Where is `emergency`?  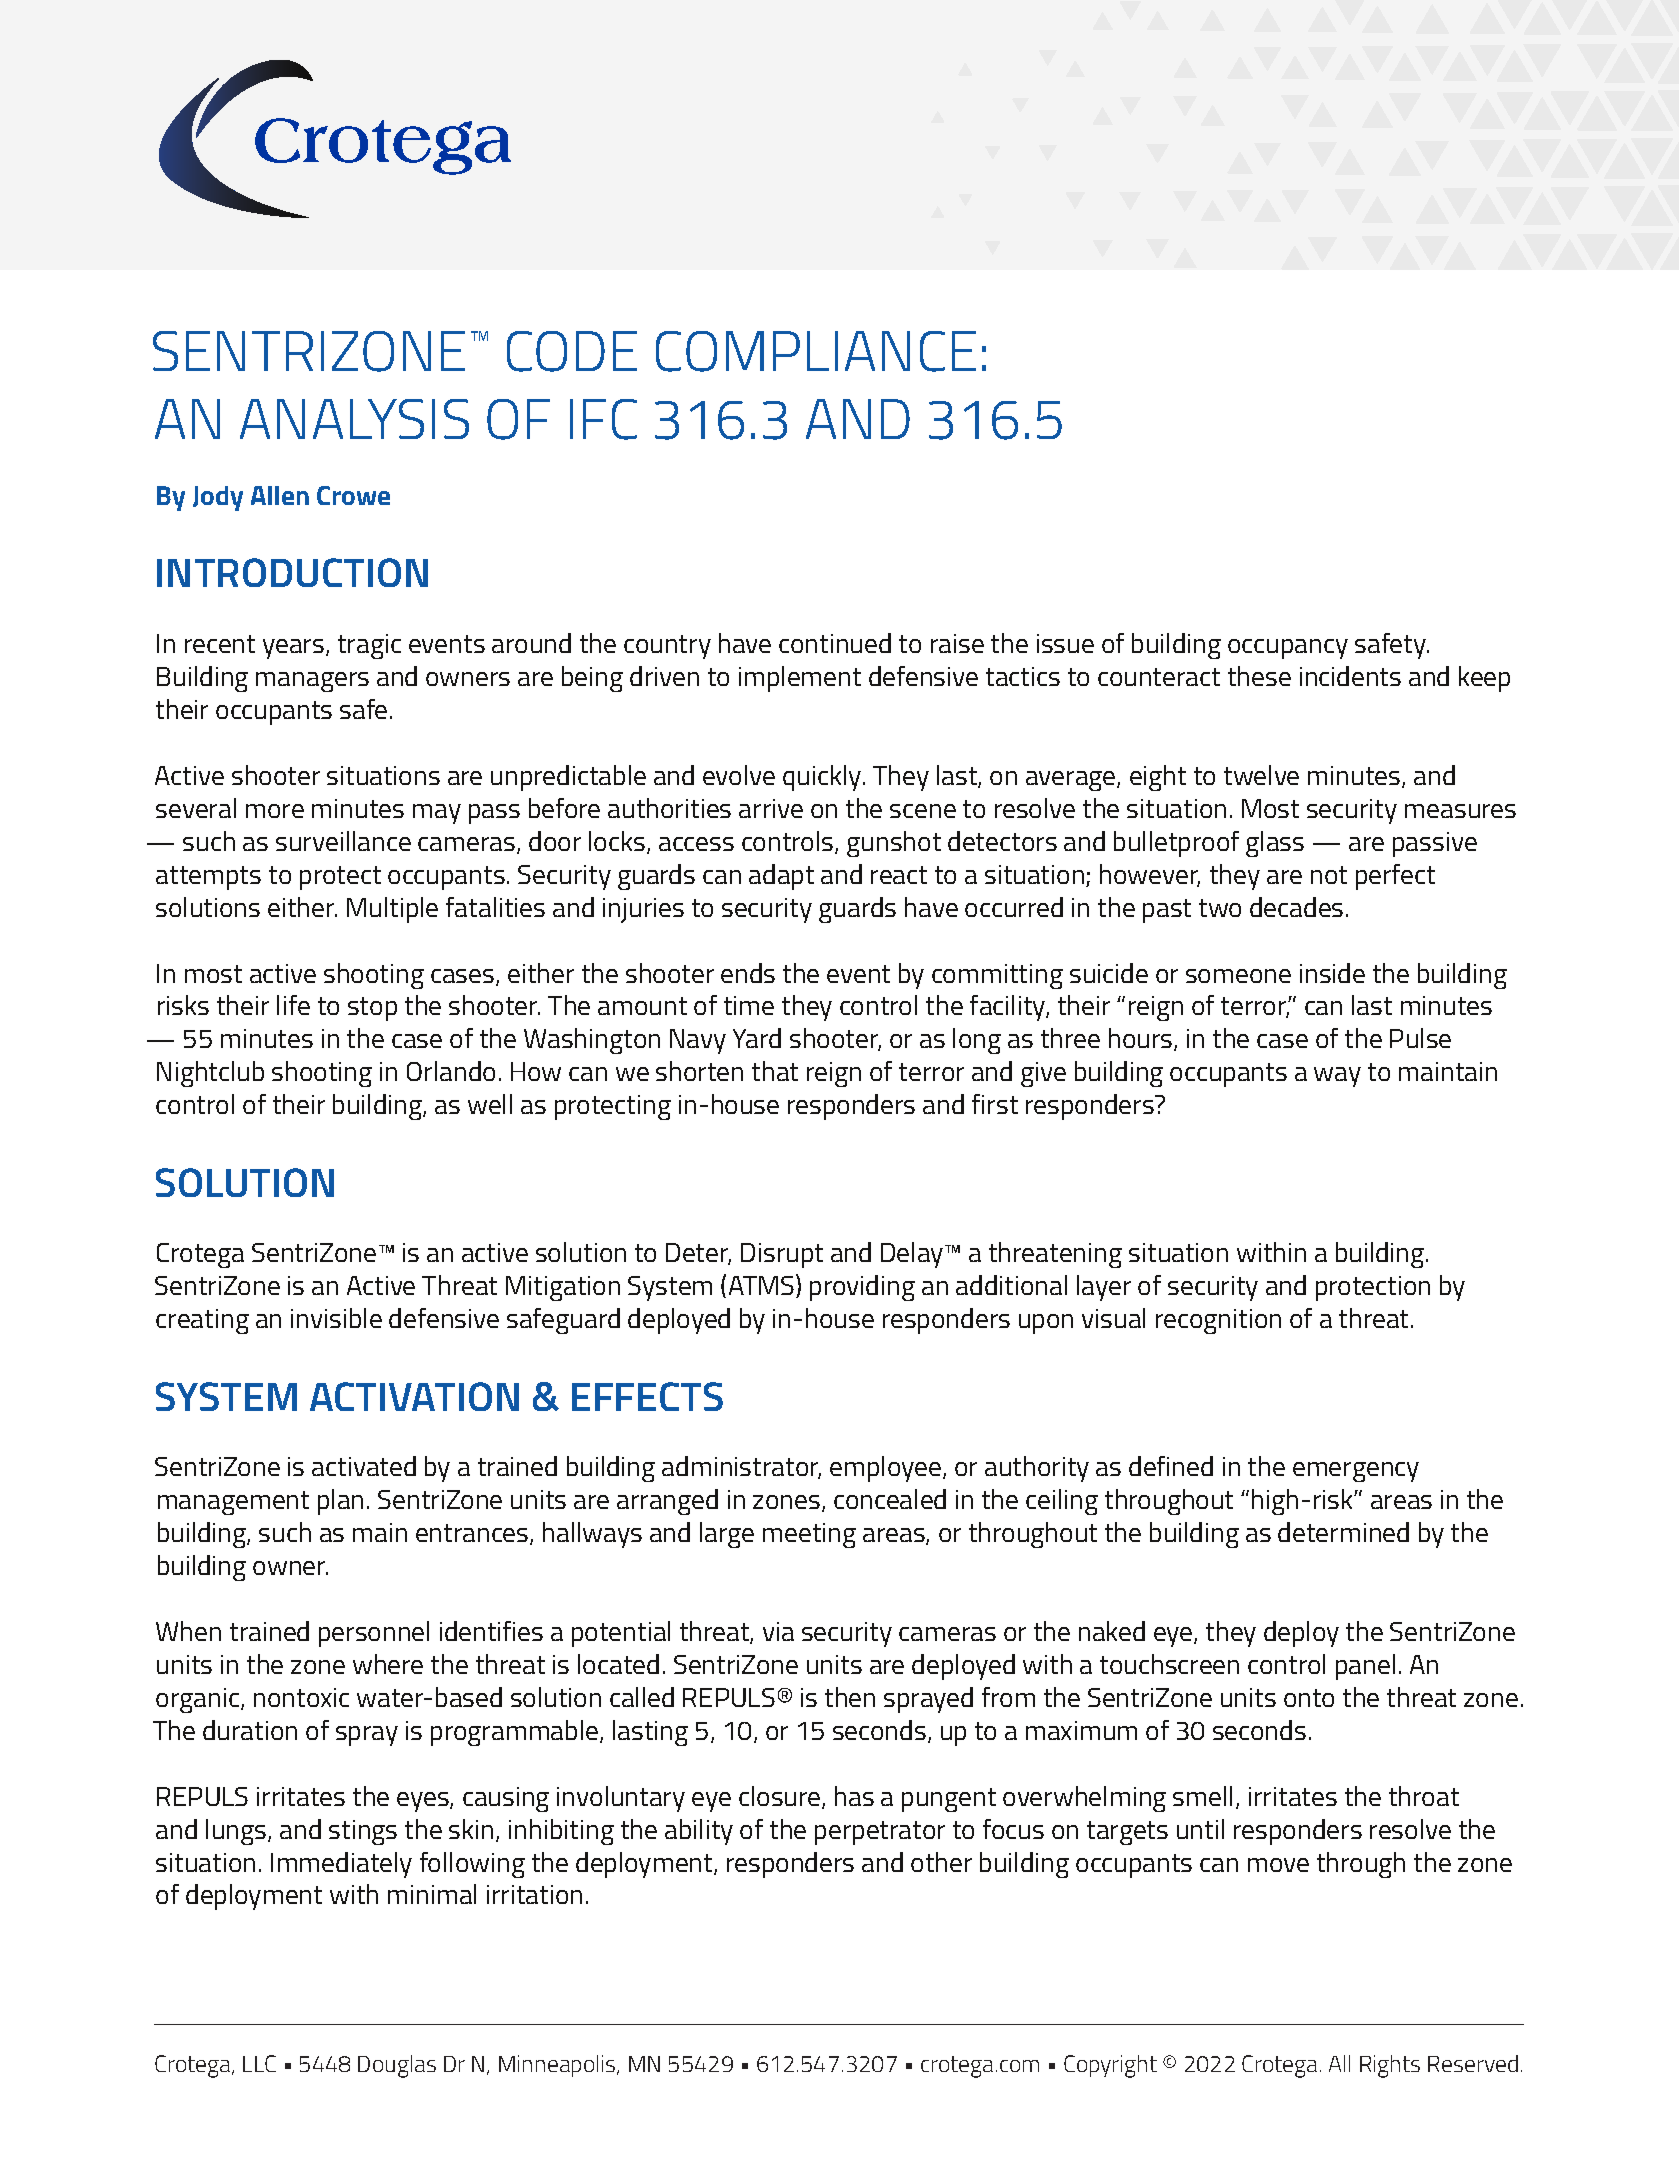 emergency is located at coordinates (1356, 1472).
